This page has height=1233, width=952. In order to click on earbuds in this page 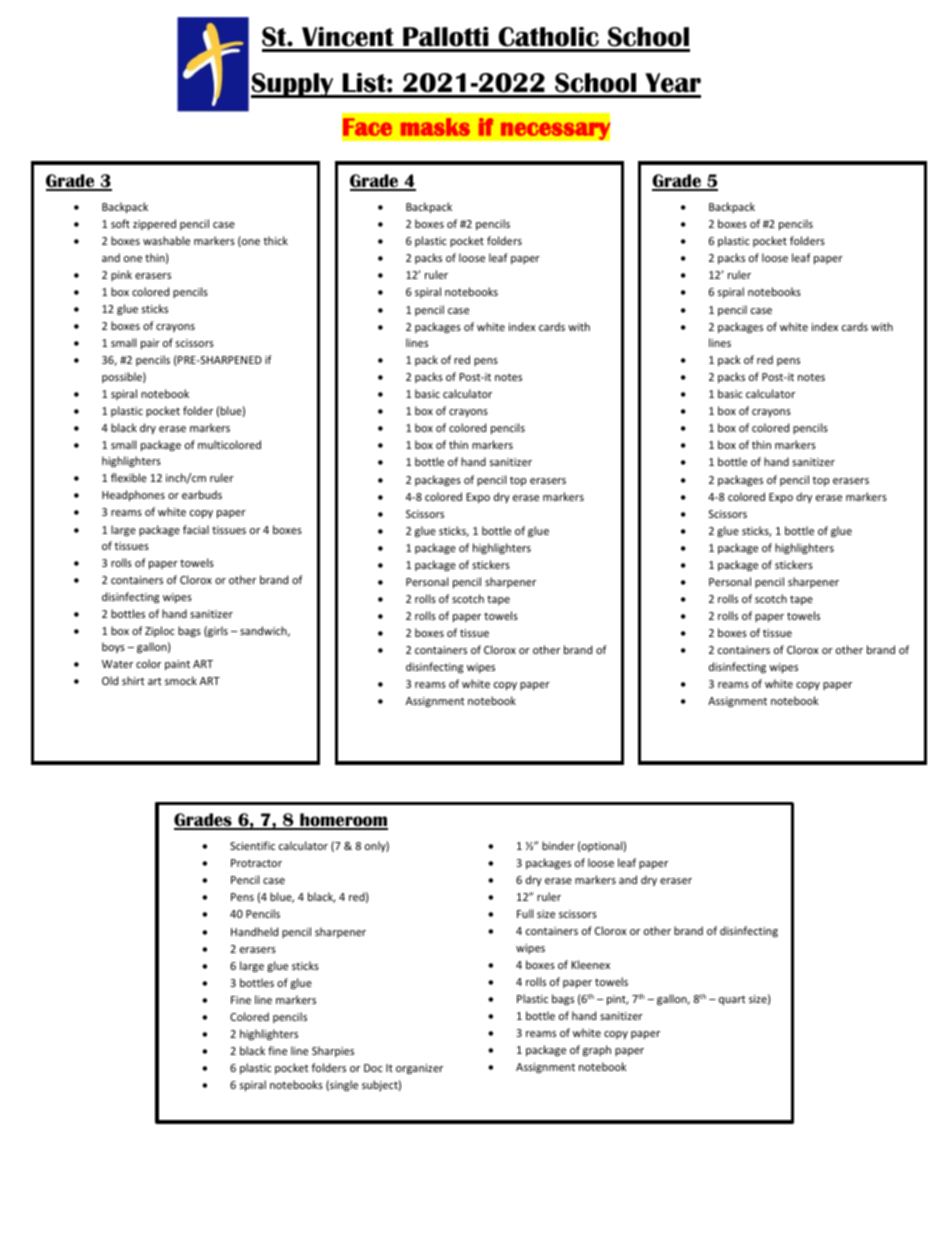, I will do `click(202, 494)`.
